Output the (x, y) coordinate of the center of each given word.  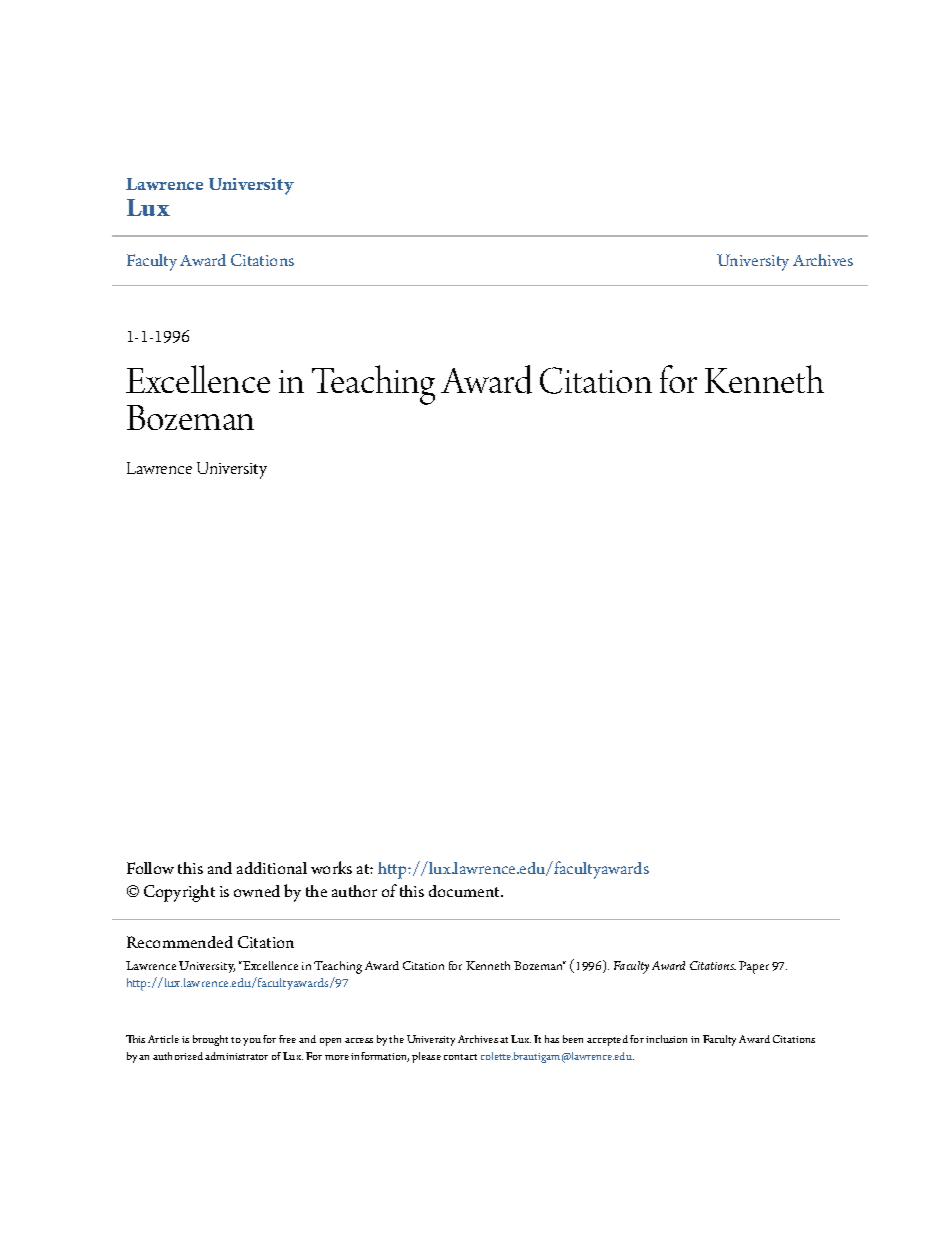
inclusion (666, 1039)
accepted (607, 1040)
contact (460, 1057)
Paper (754, 967)
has (552, 1039)
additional (272, 868)
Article (163, 1039)
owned (257, 891)
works (331, 867)
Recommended (180, 942)
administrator (236, 1056)
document (465, 891)
